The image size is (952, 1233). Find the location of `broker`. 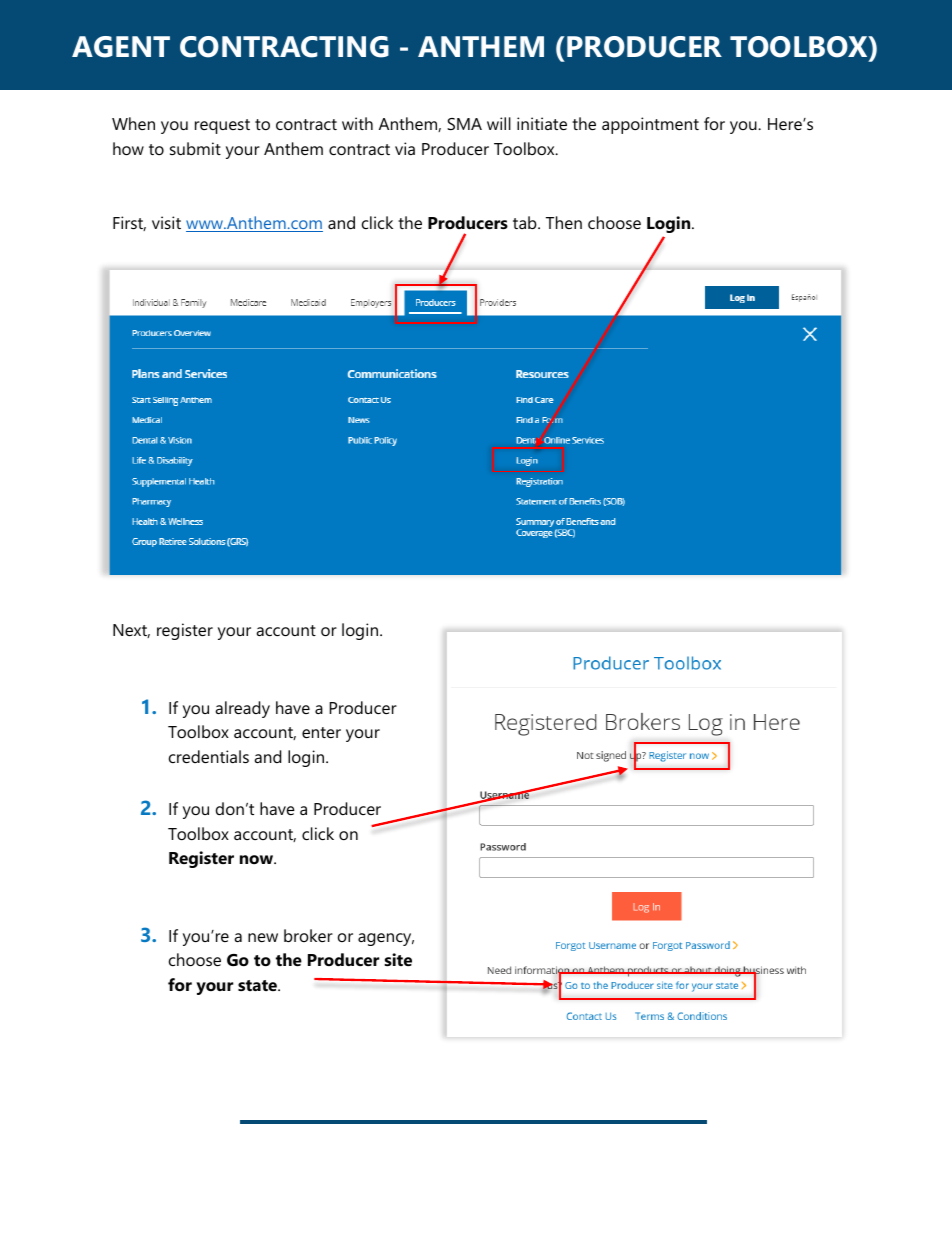

broker is located at coordinates (308, 935).
